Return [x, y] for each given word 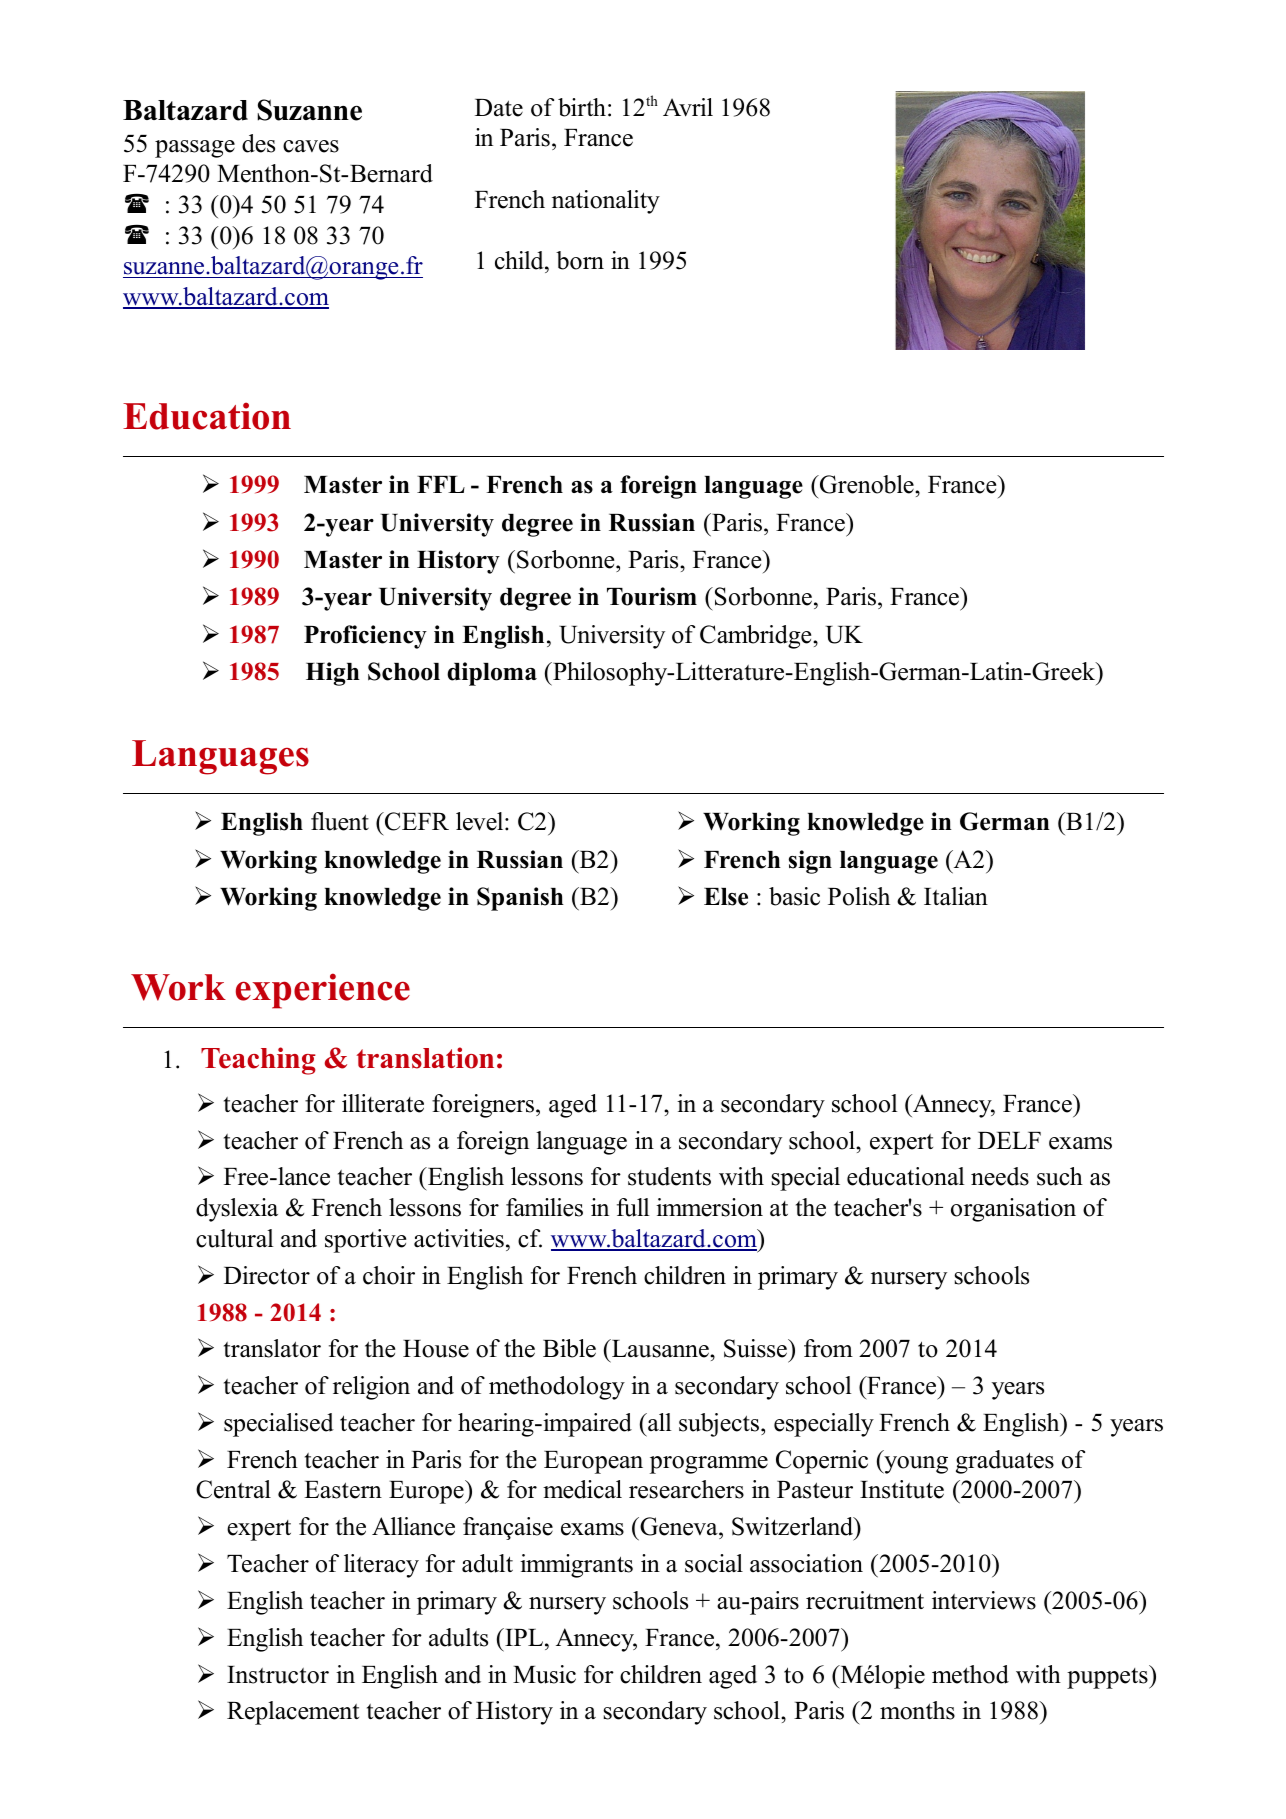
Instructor [278, 1675]
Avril [688, 107]
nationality [606, 202]
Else [726, 897]
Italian [956, 896]
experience [323, 991]
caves [311, 146]
